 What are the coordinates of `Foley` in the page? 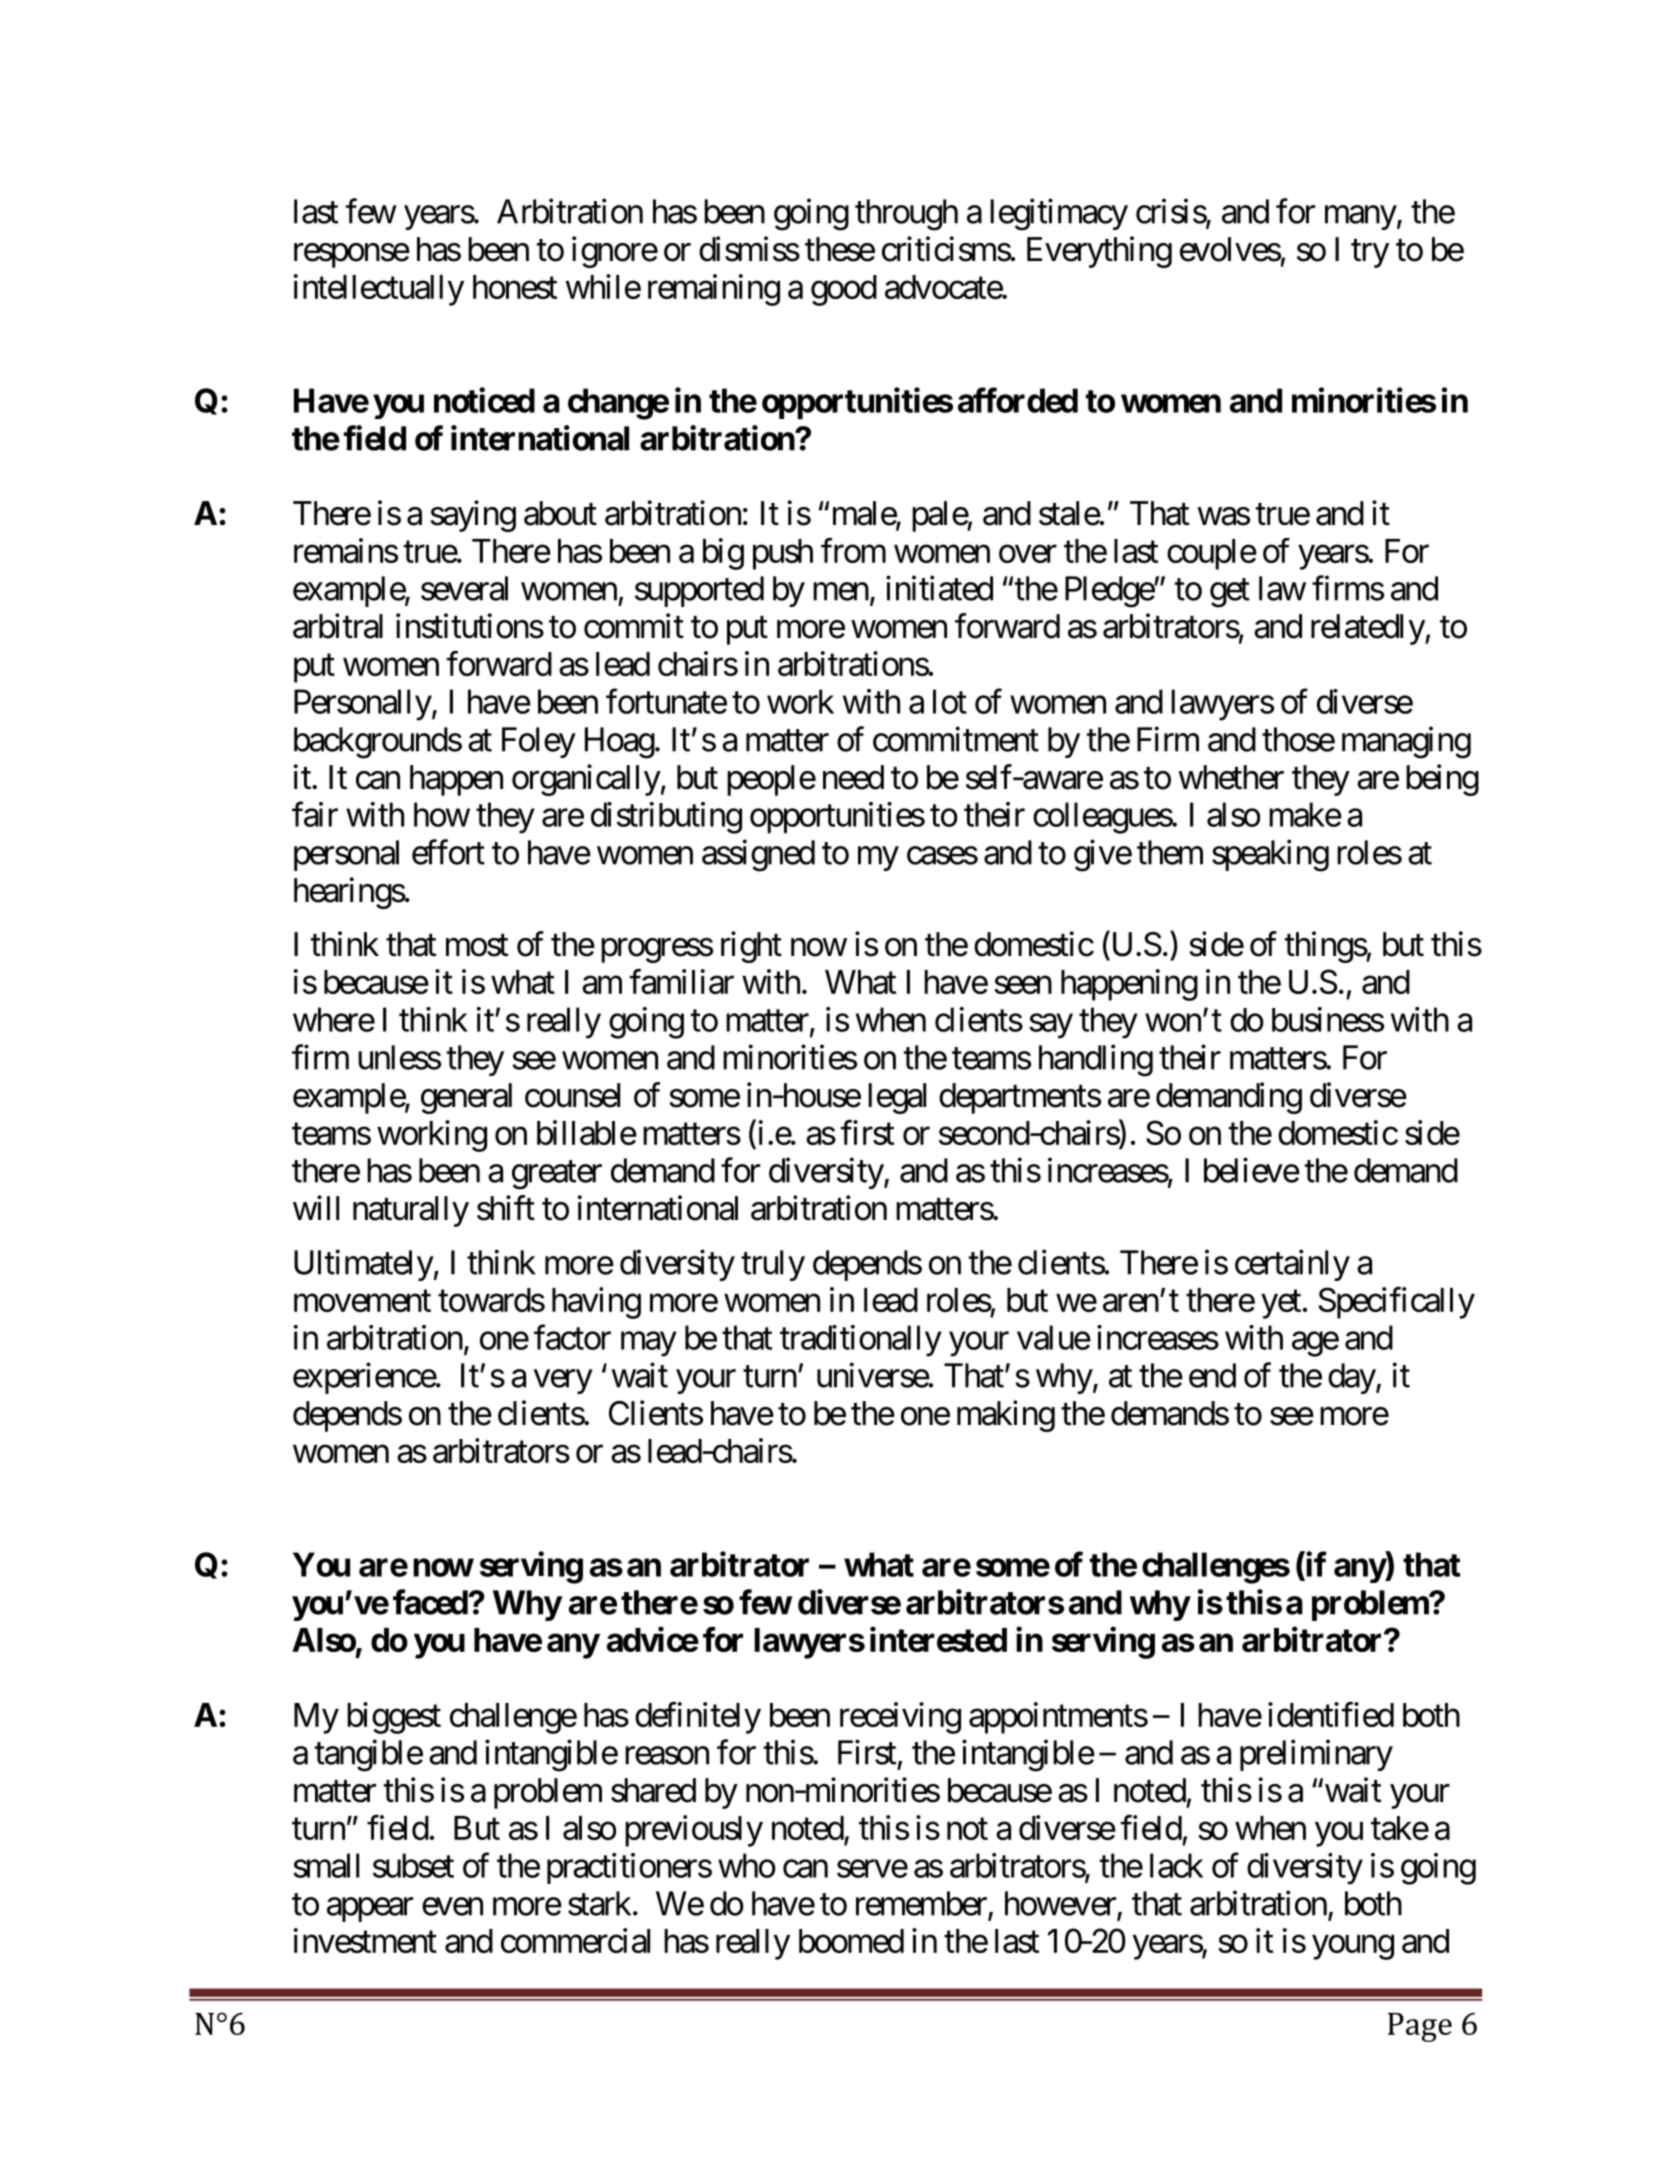 It's located at (539, 742).
